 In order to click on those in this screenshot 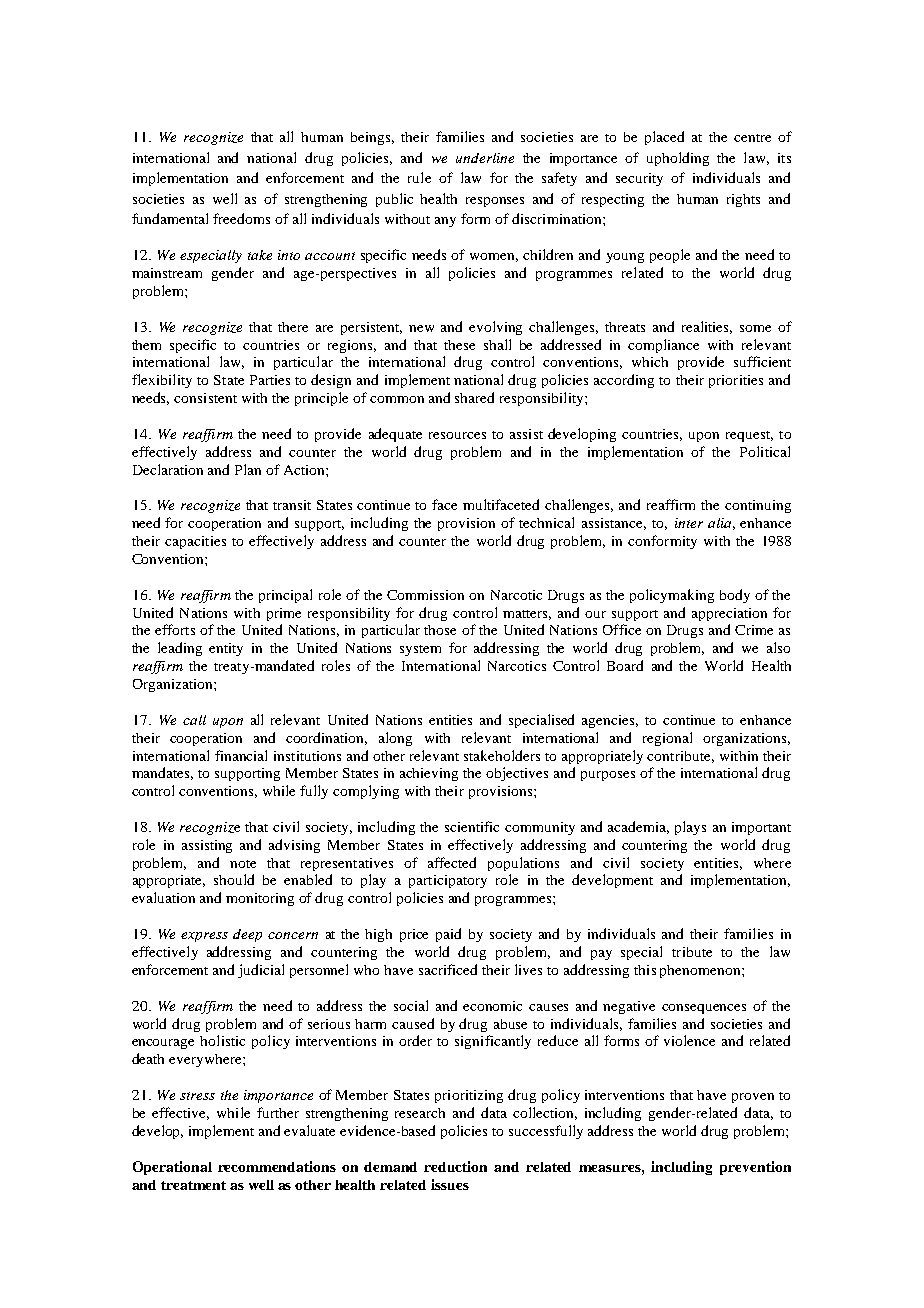, I will do `click(440, 630)`.
